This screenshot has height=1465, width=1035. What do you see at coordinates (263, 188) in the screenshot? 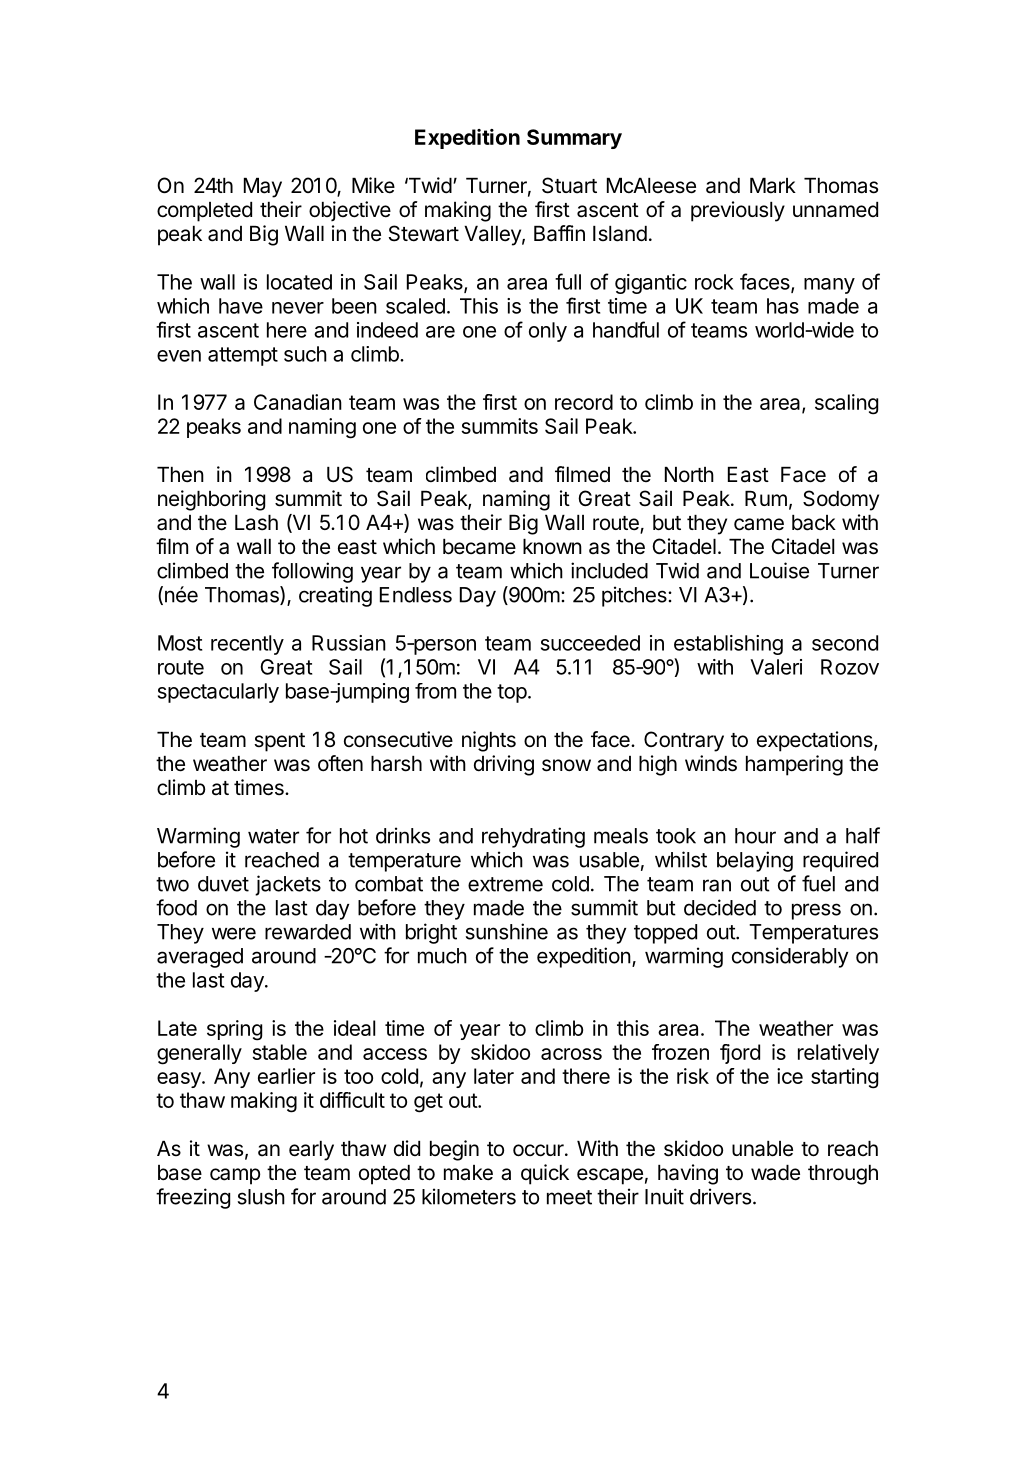
I see `May` at bounding box center [263, 188].
